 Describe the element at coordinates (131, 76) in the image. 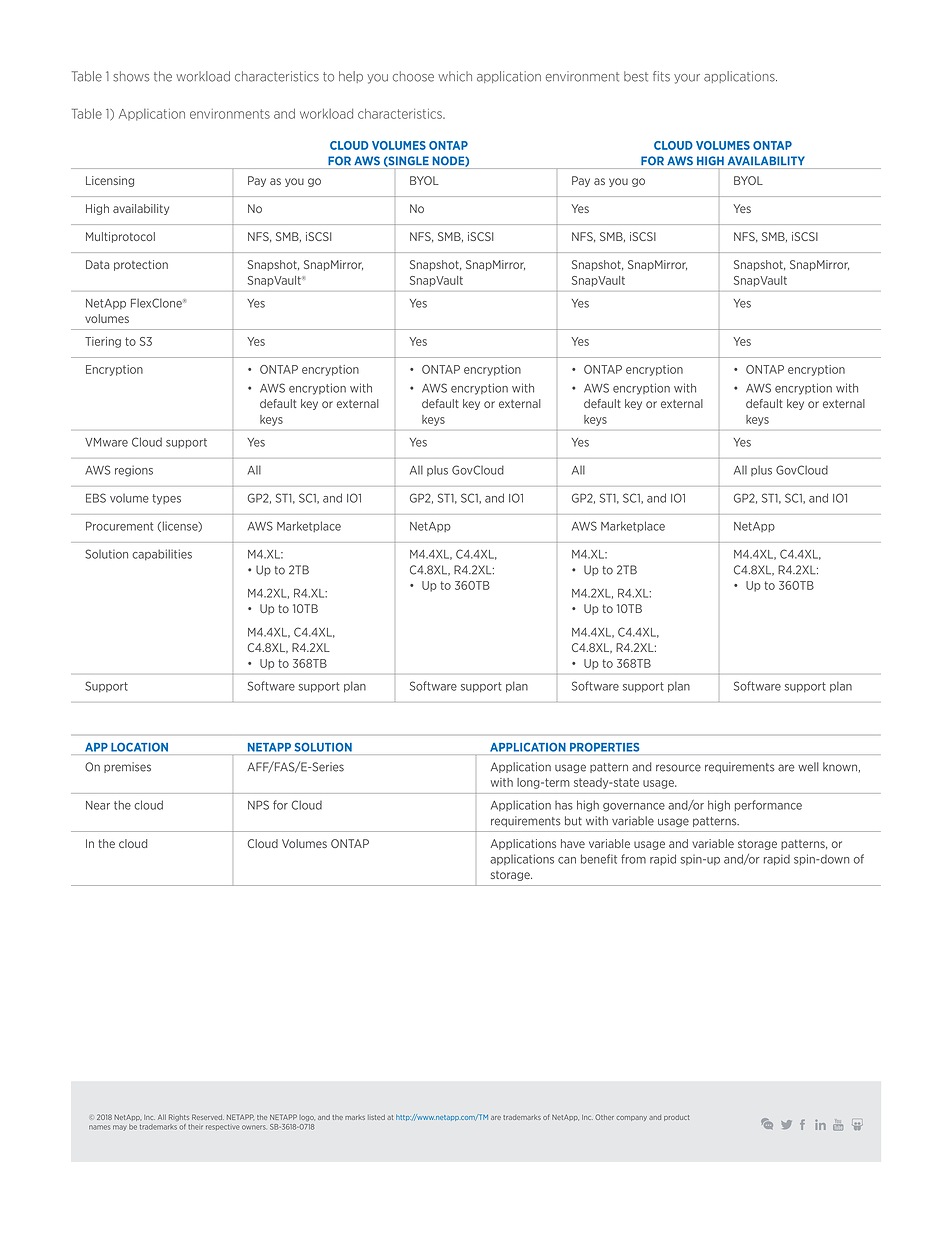

I see `shows` at that location.
